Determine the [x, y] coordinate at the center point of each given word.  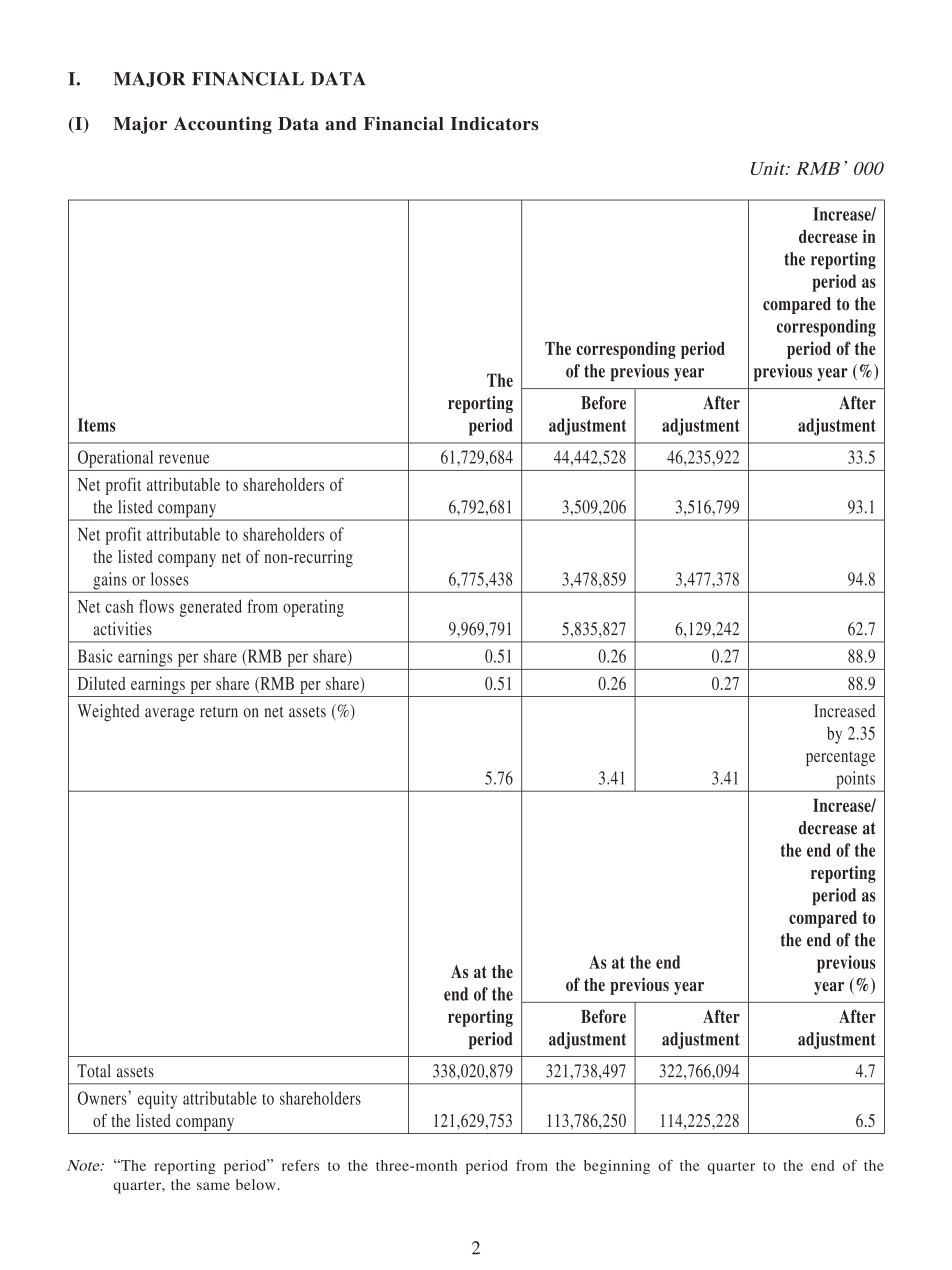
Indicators [494, 124]
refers [300, 1165]
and [341, 124]
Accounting [223, 125]
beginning [617, 1167]
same [213, 1186]
